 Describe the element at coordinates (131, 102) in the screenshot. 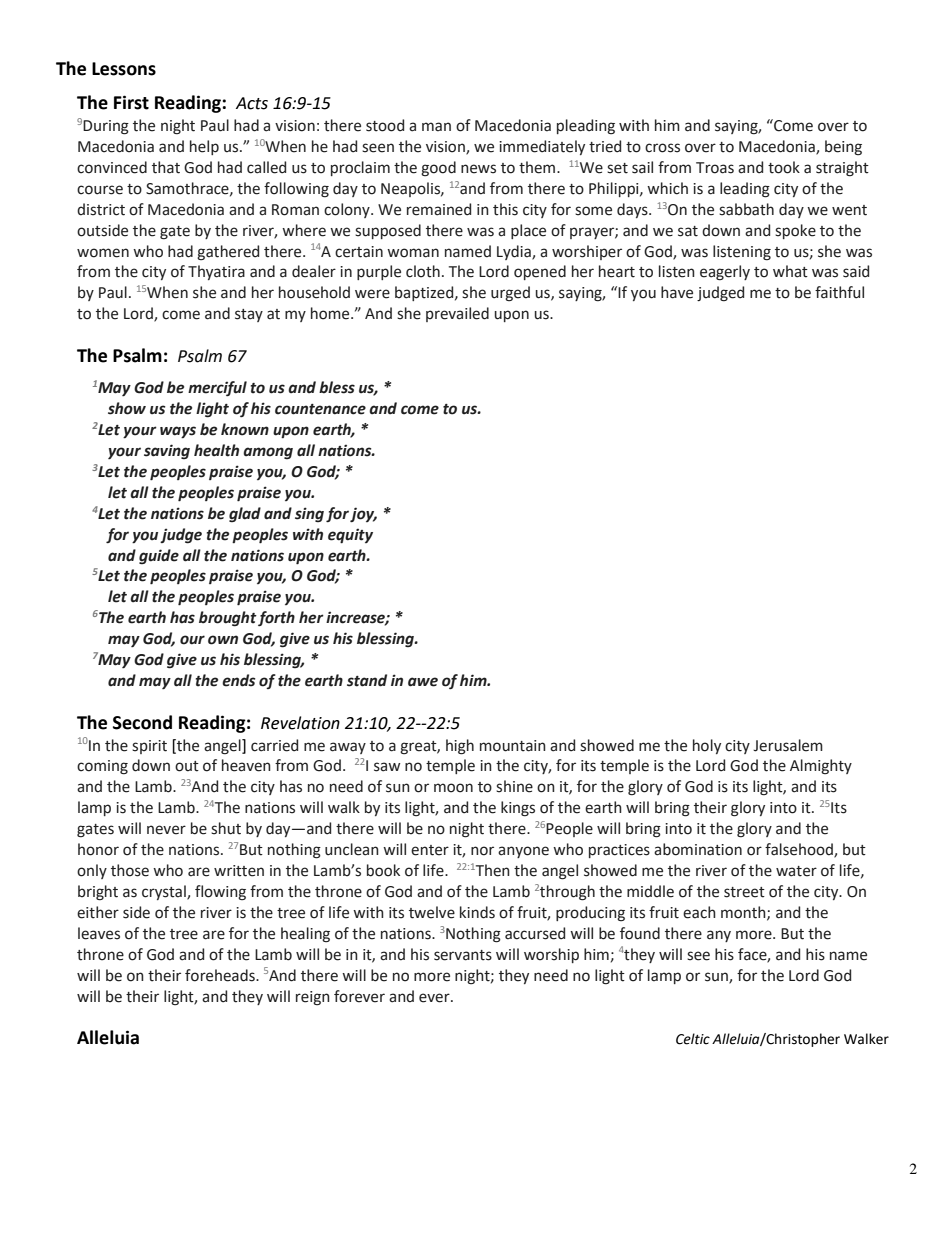

I see `First` at that location.
